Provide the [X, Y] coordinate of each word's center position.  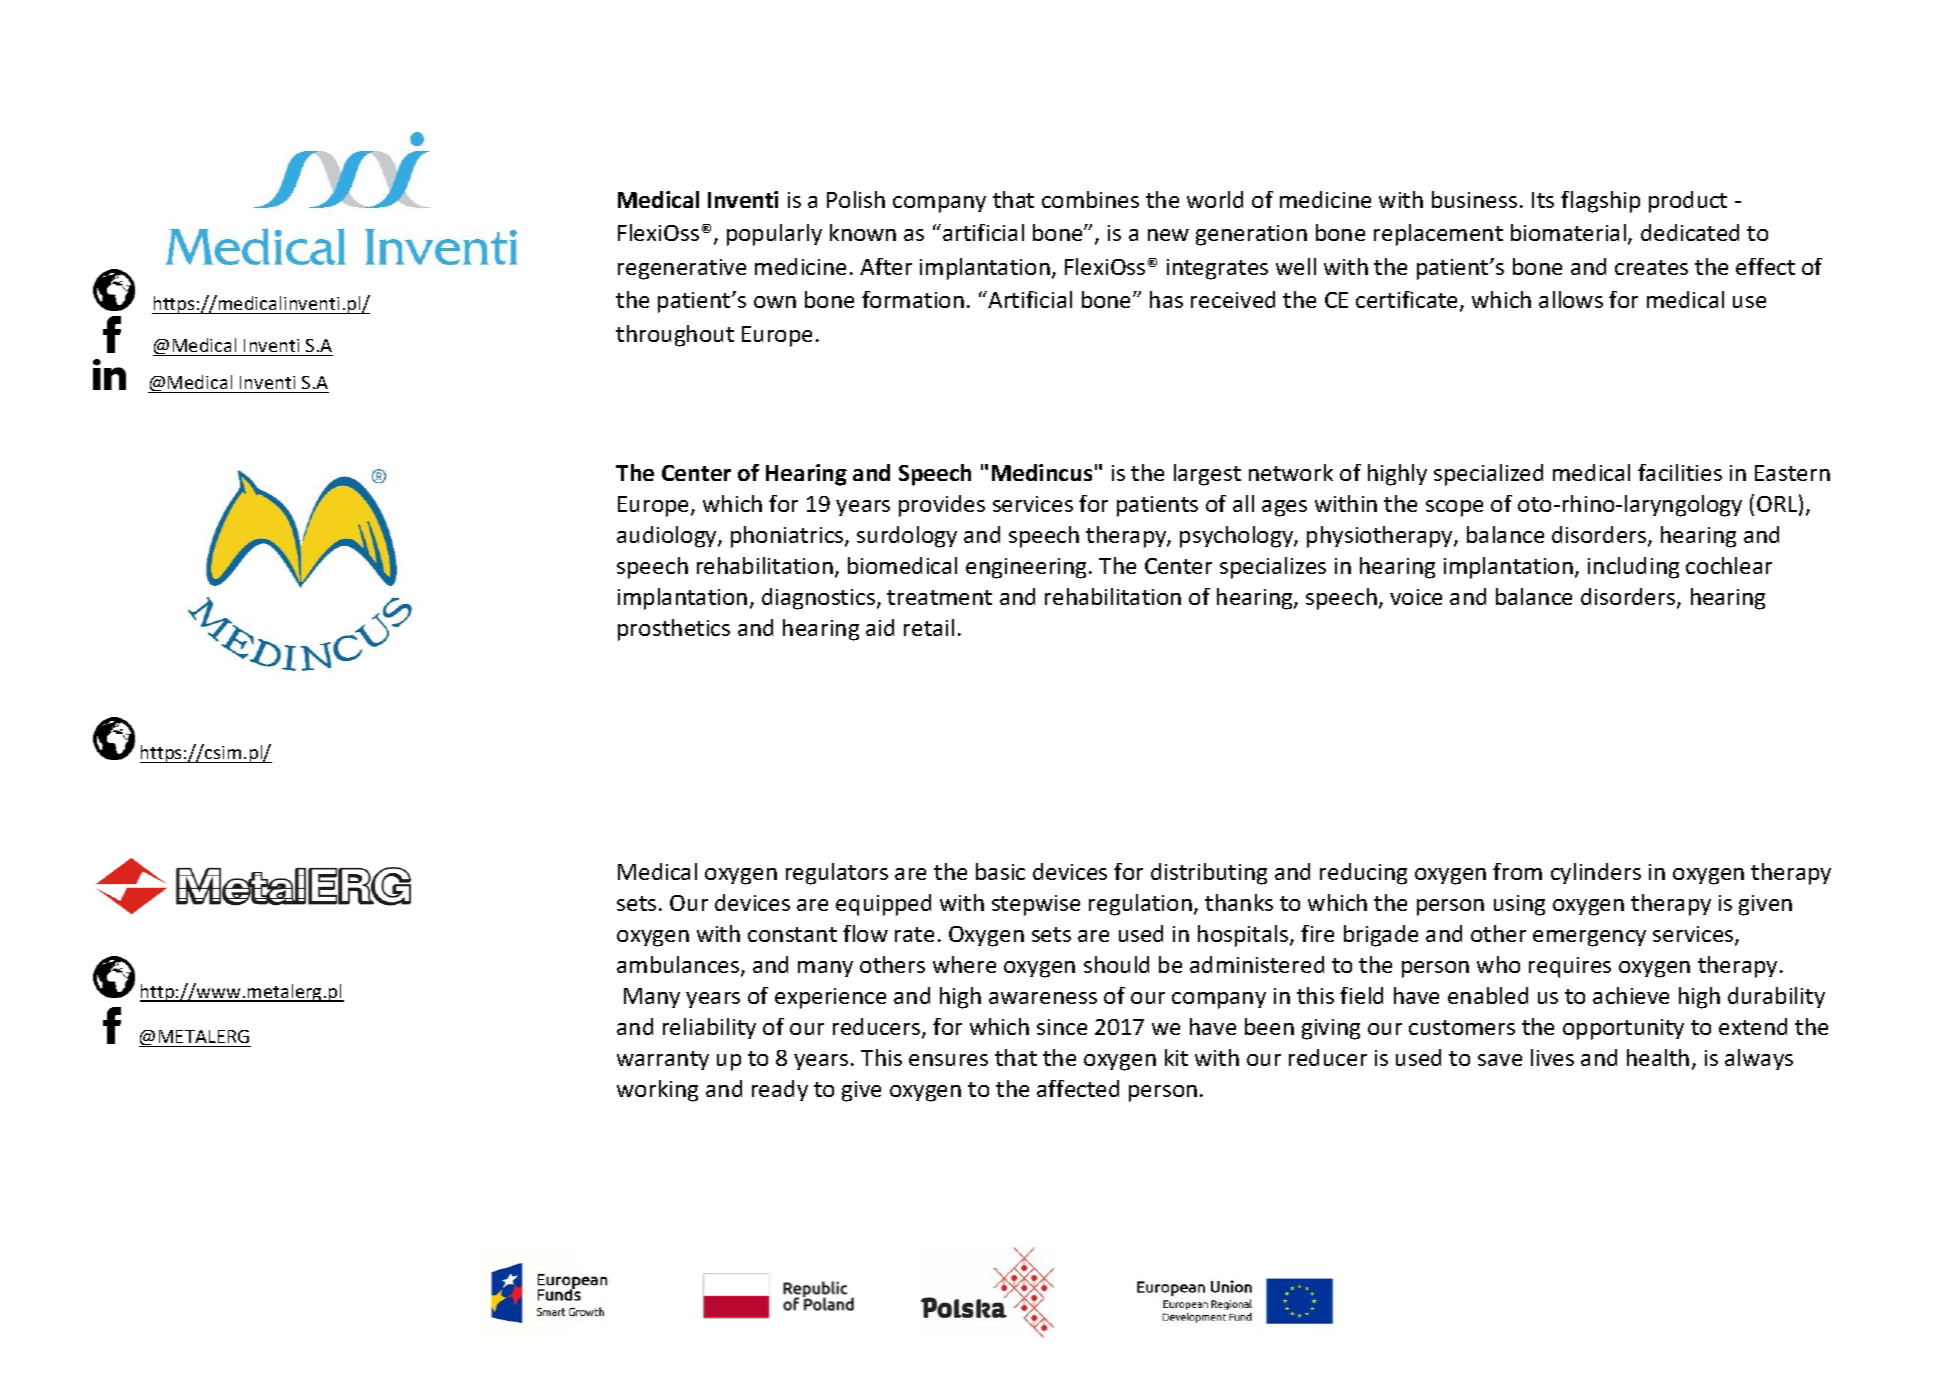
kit [1176, 1057]
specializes [1273, 568]
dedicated [1690, 232]
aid [880, 627]
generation [1251, 235]
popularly [774, 235]
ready [780, 1090]
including [1633, 568]
